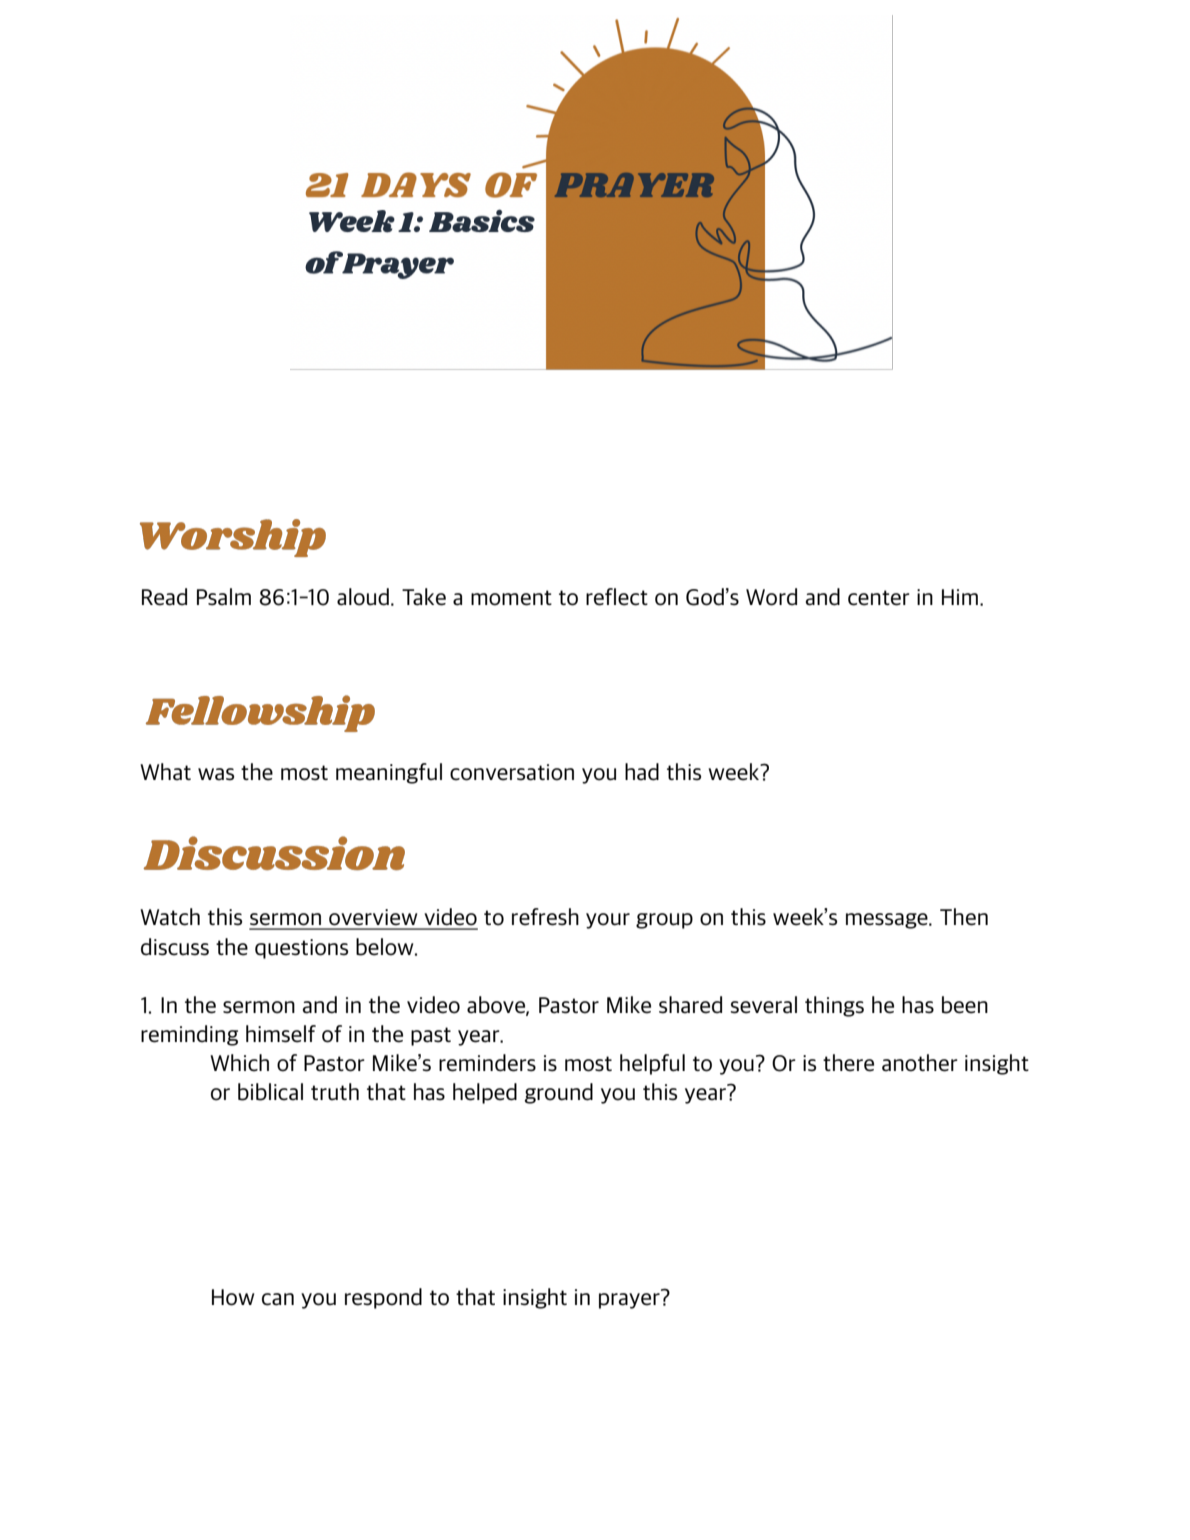  What do you see at coordinates (278, 1299) in the page?
I see `can` at bounding box center [278, 1299].
